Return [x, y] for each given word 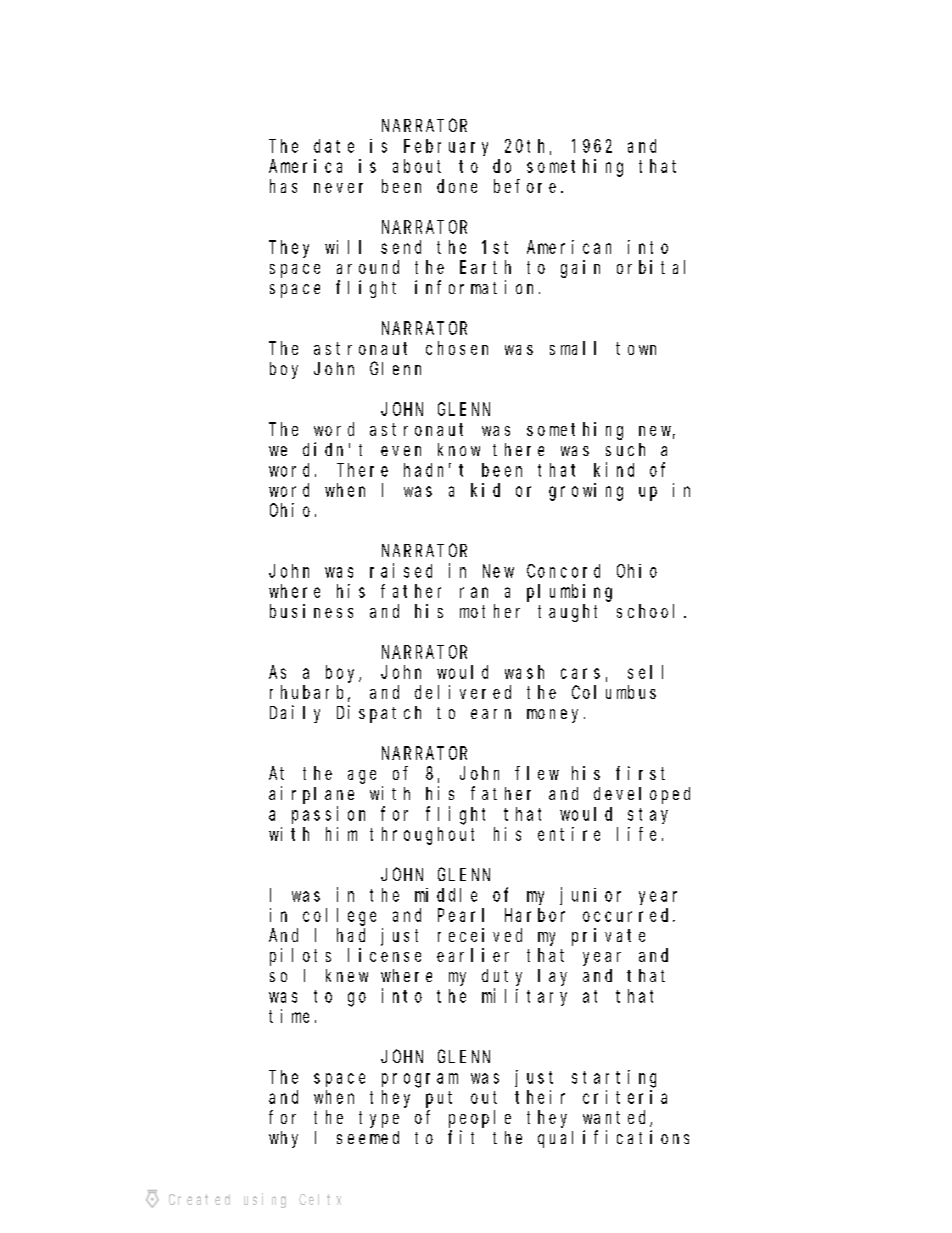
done [457, 186]
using [265, 1200]
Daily [295, 714]
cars [580, 673]
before [525, 186]
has [283, 186]
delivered [463, 692]
